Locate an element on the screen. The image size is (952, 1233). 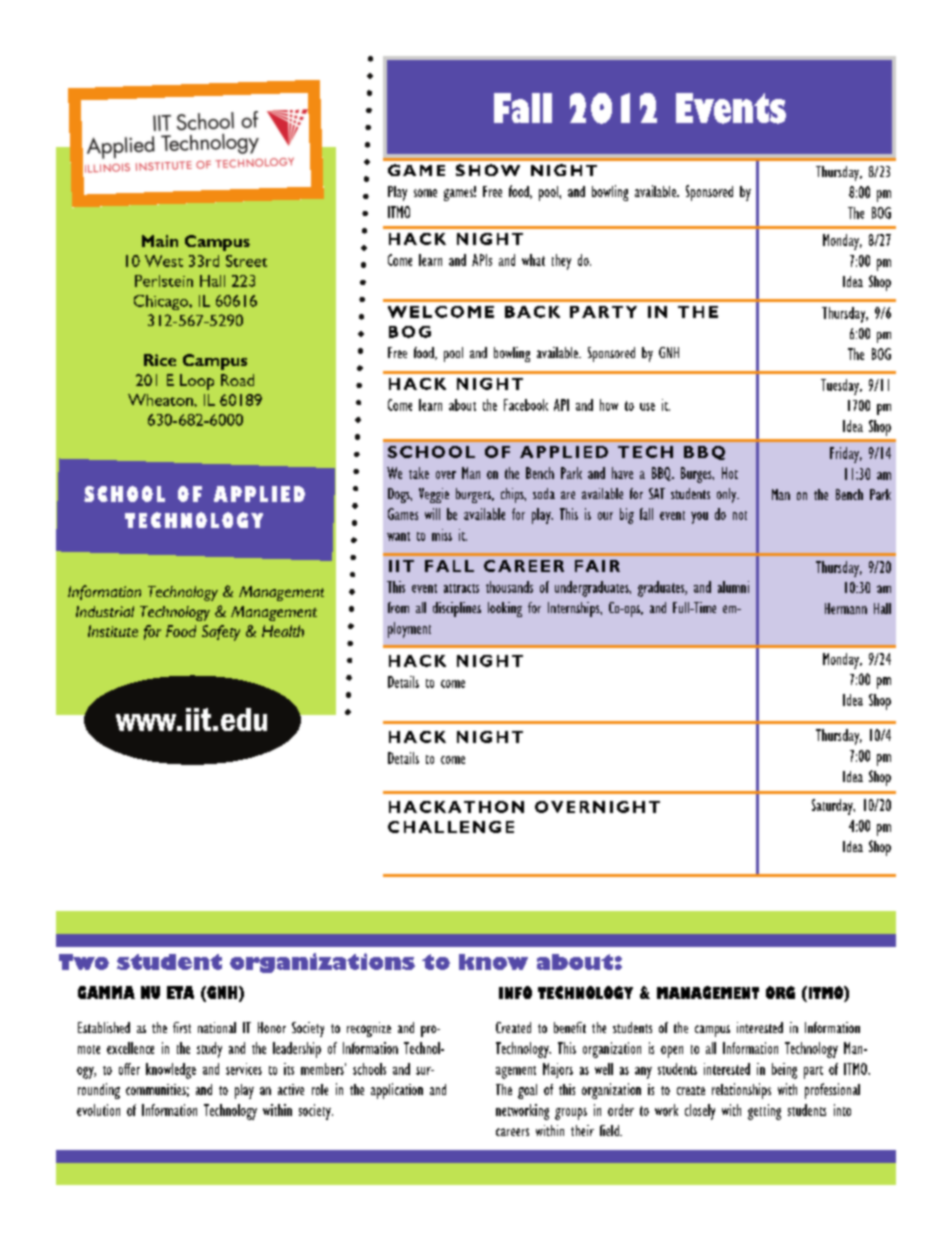
Safety is located at coordinates (221, 633).
